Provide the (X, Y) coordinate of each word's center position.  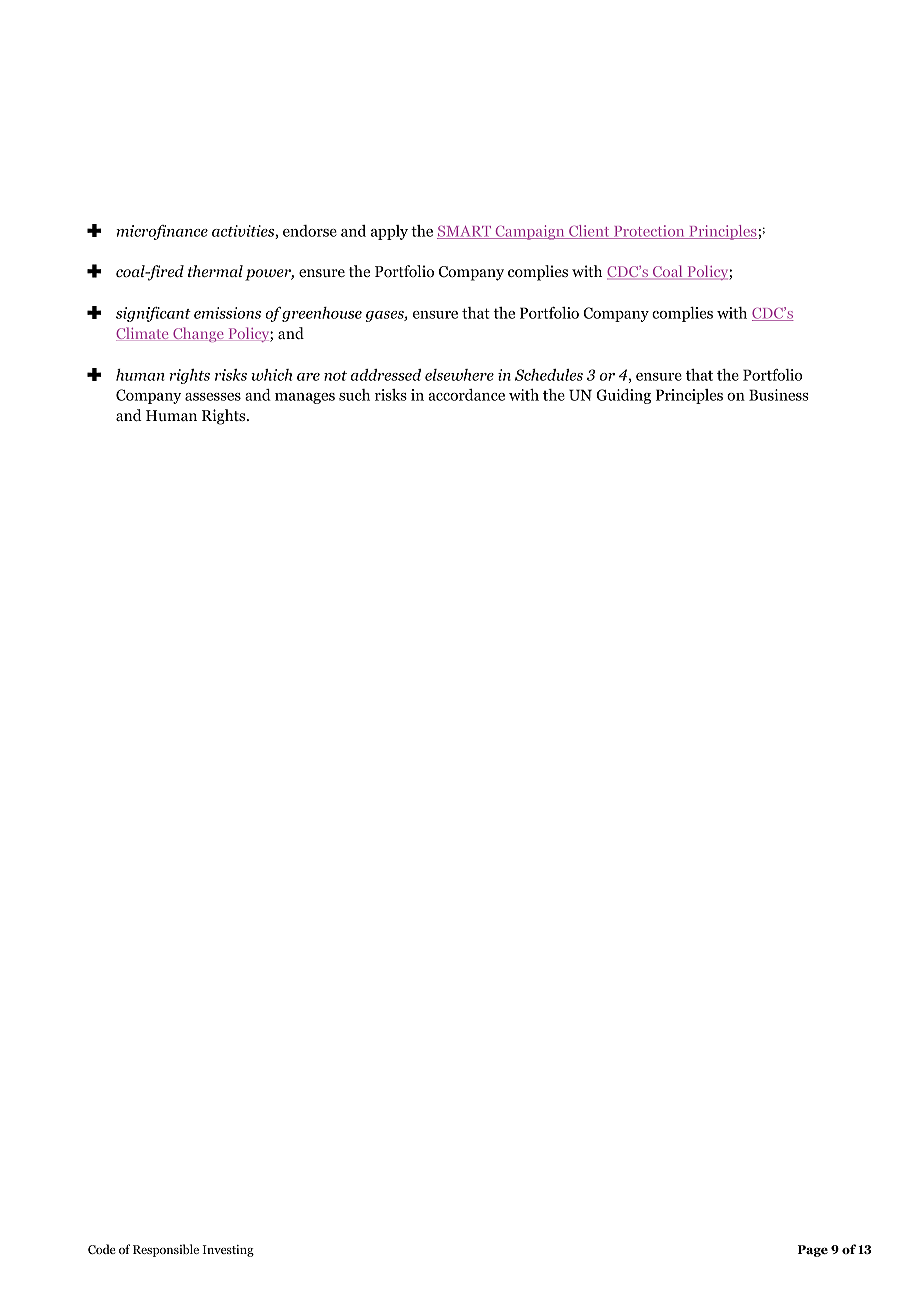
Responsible (166, 1250)
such (354, 395)
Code (102, 1249)
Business (779, 395)
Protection (649, 232)
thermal (215, 271)
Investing (228, 1251)
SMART (465, 232)
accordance (466, 395)
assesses (213, 397)
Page (813, 1251)
